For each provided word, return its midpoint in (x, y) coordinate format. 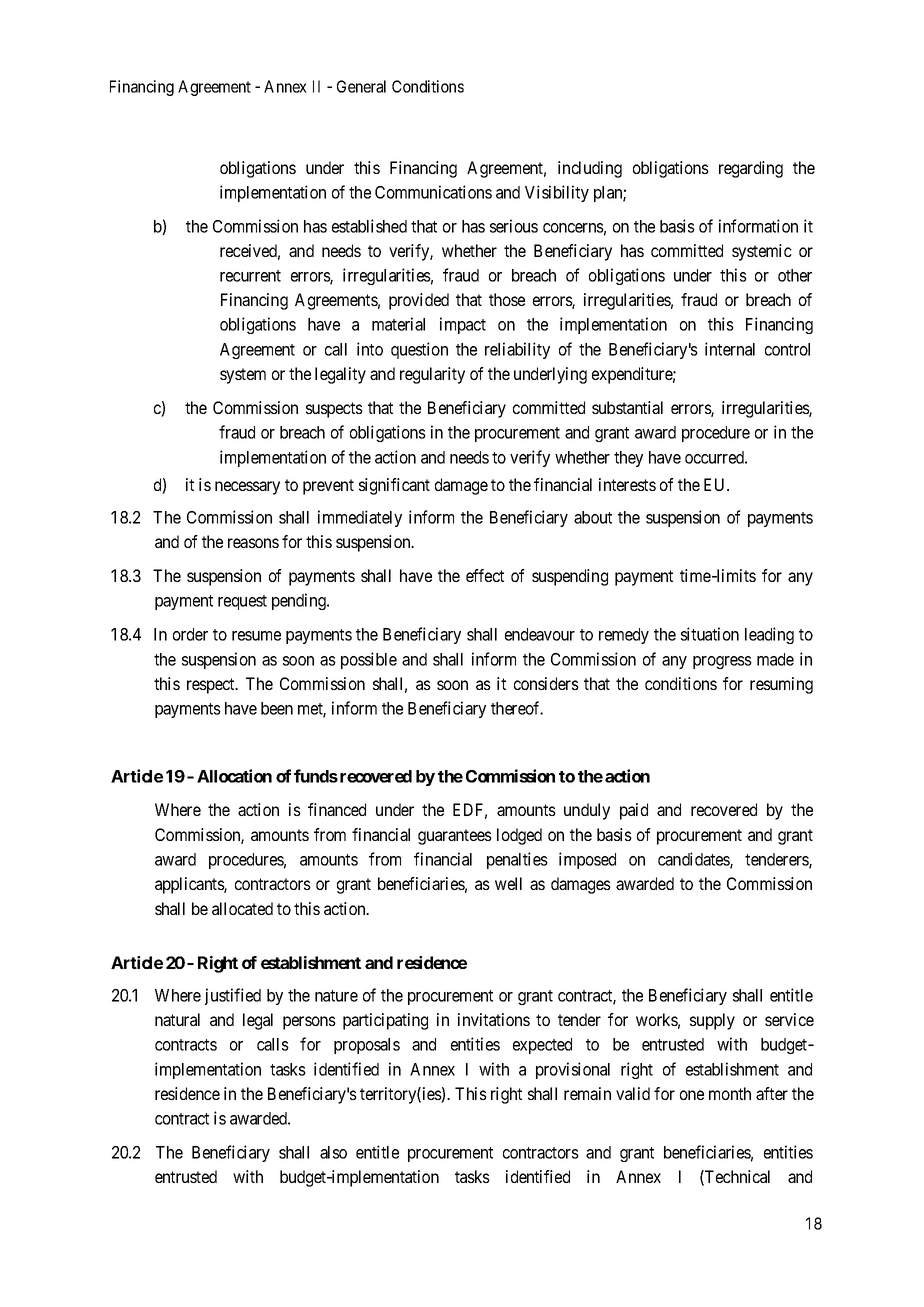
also (333, 1152)
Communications (433, 192)
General (361, 86)
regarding (751, 169)
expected (542, 1046)
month (730, 1093)
